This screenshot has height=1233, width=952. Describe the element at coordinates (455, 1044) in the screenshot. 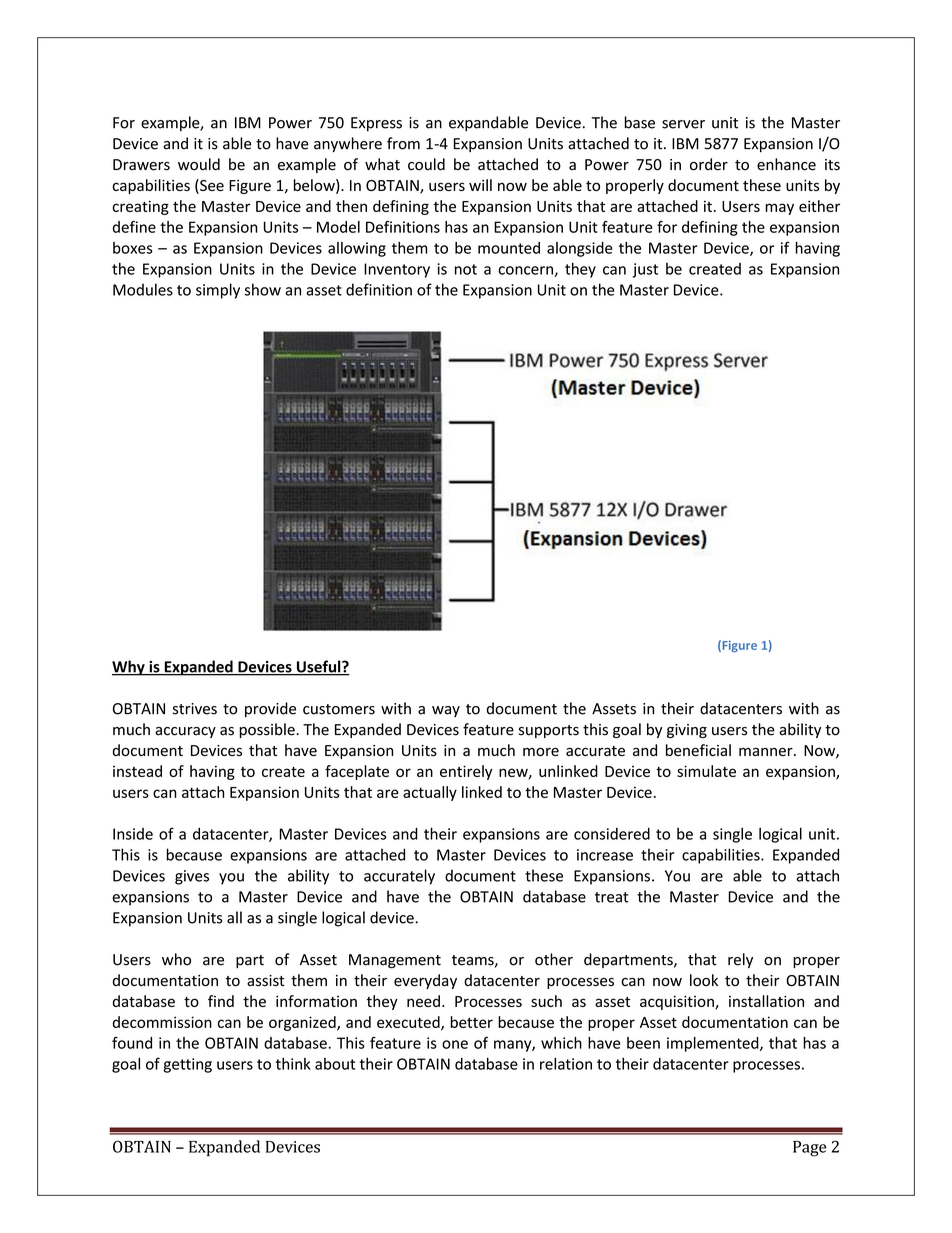

I see `one` at that location.
